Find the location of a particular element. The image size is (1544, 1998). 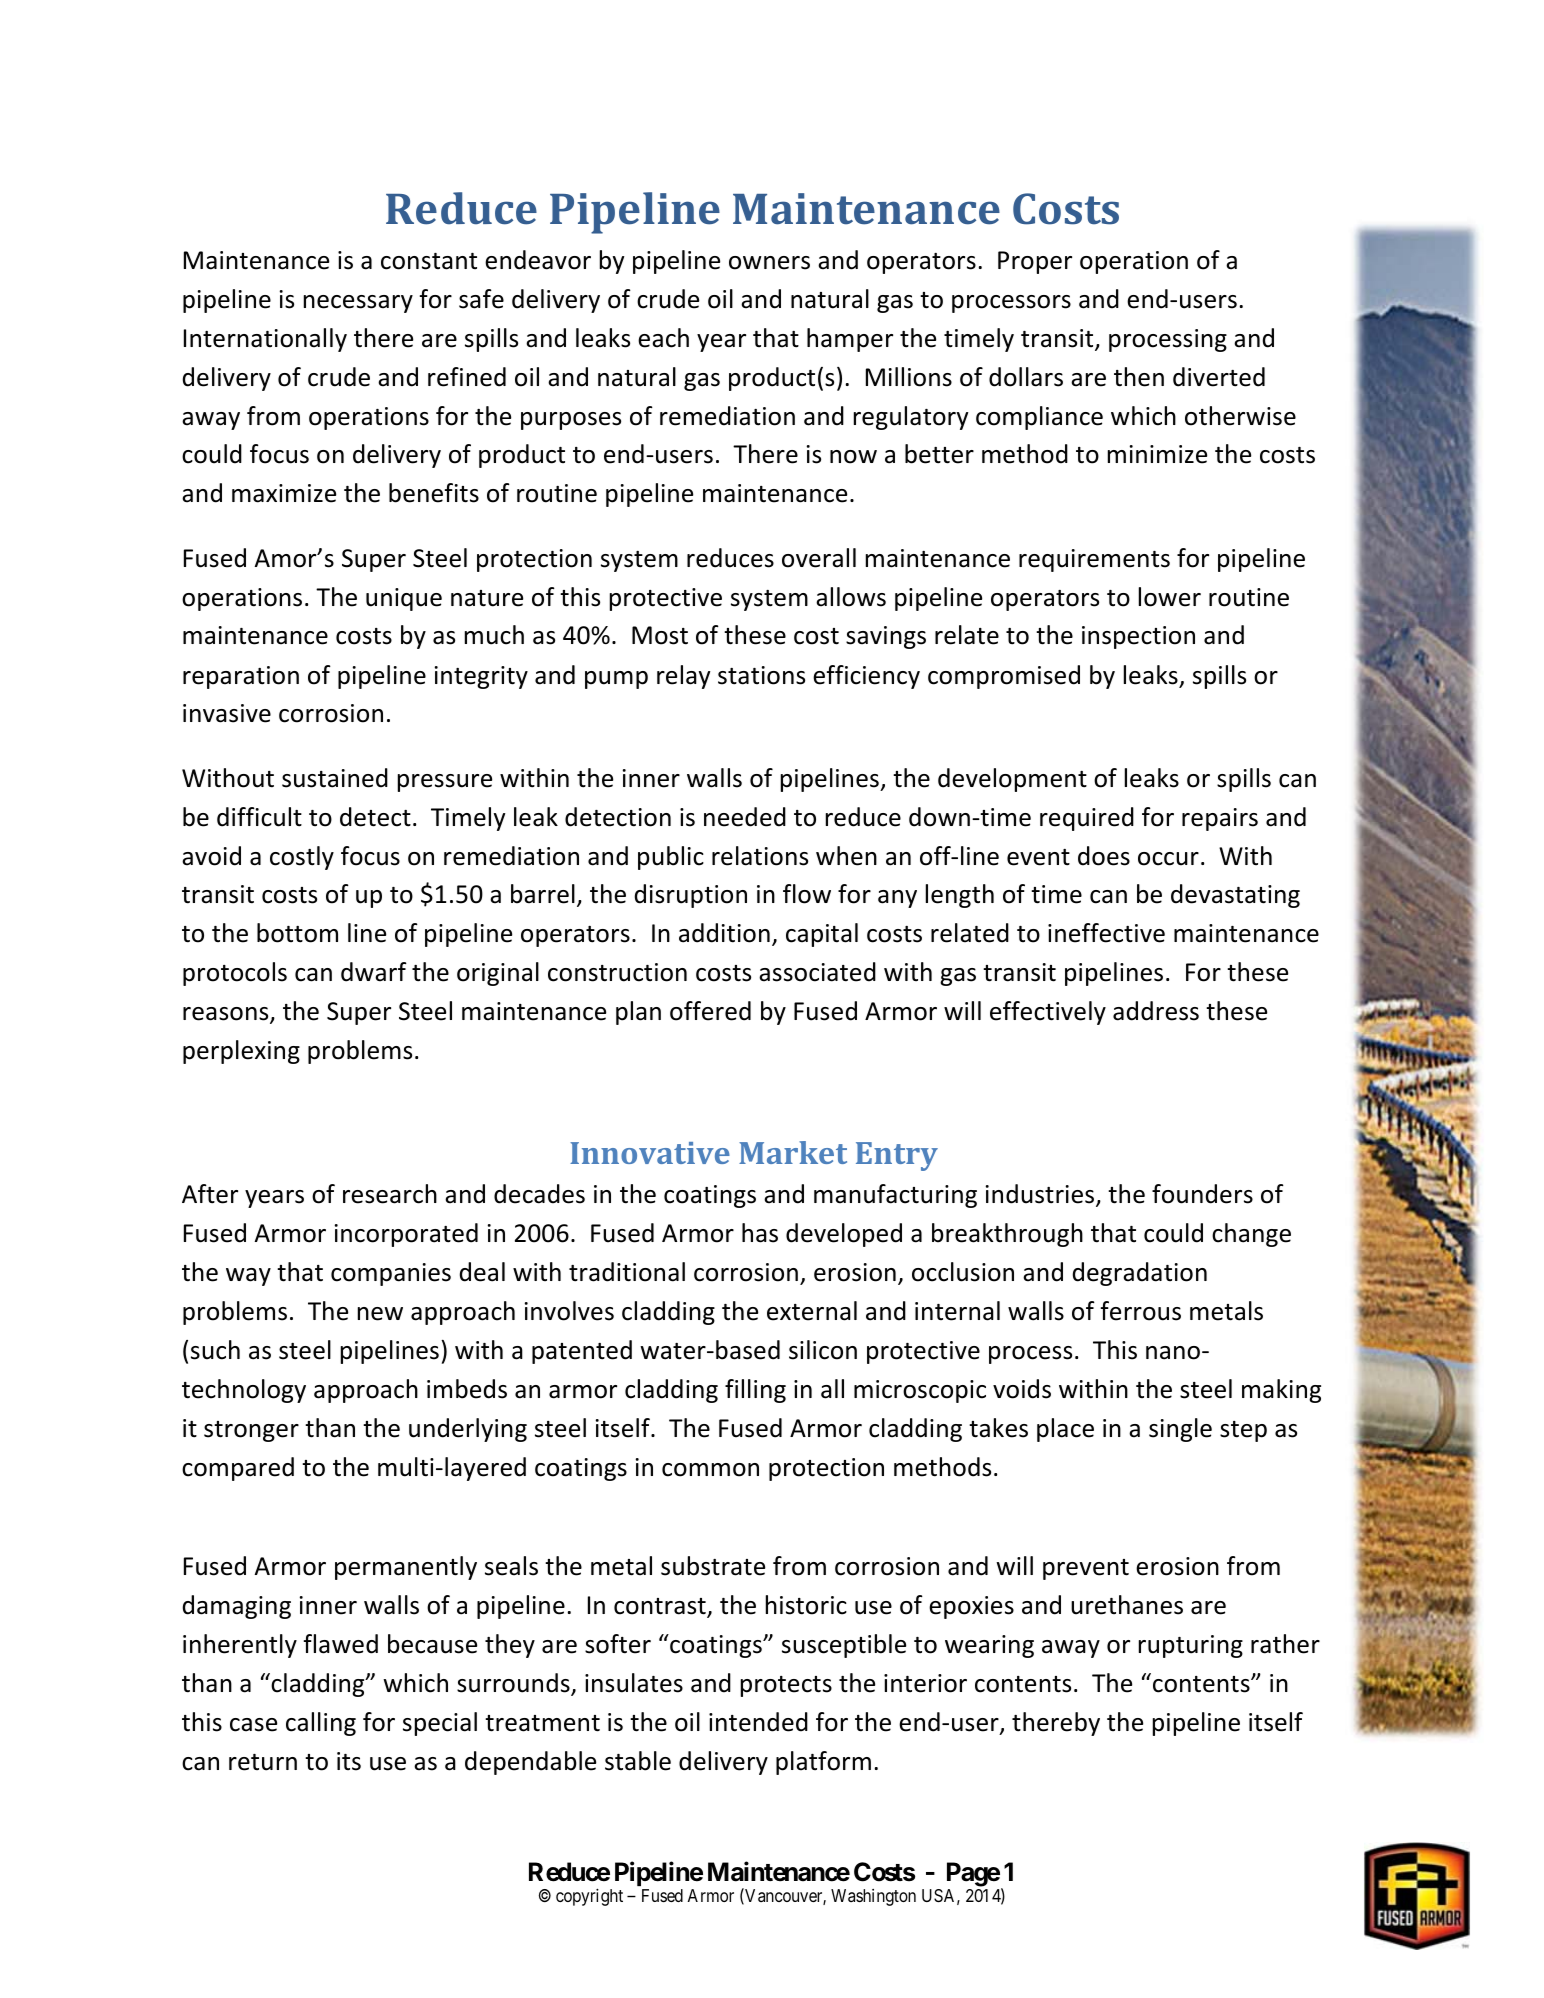

new is located at coordinates (380, 1314).
